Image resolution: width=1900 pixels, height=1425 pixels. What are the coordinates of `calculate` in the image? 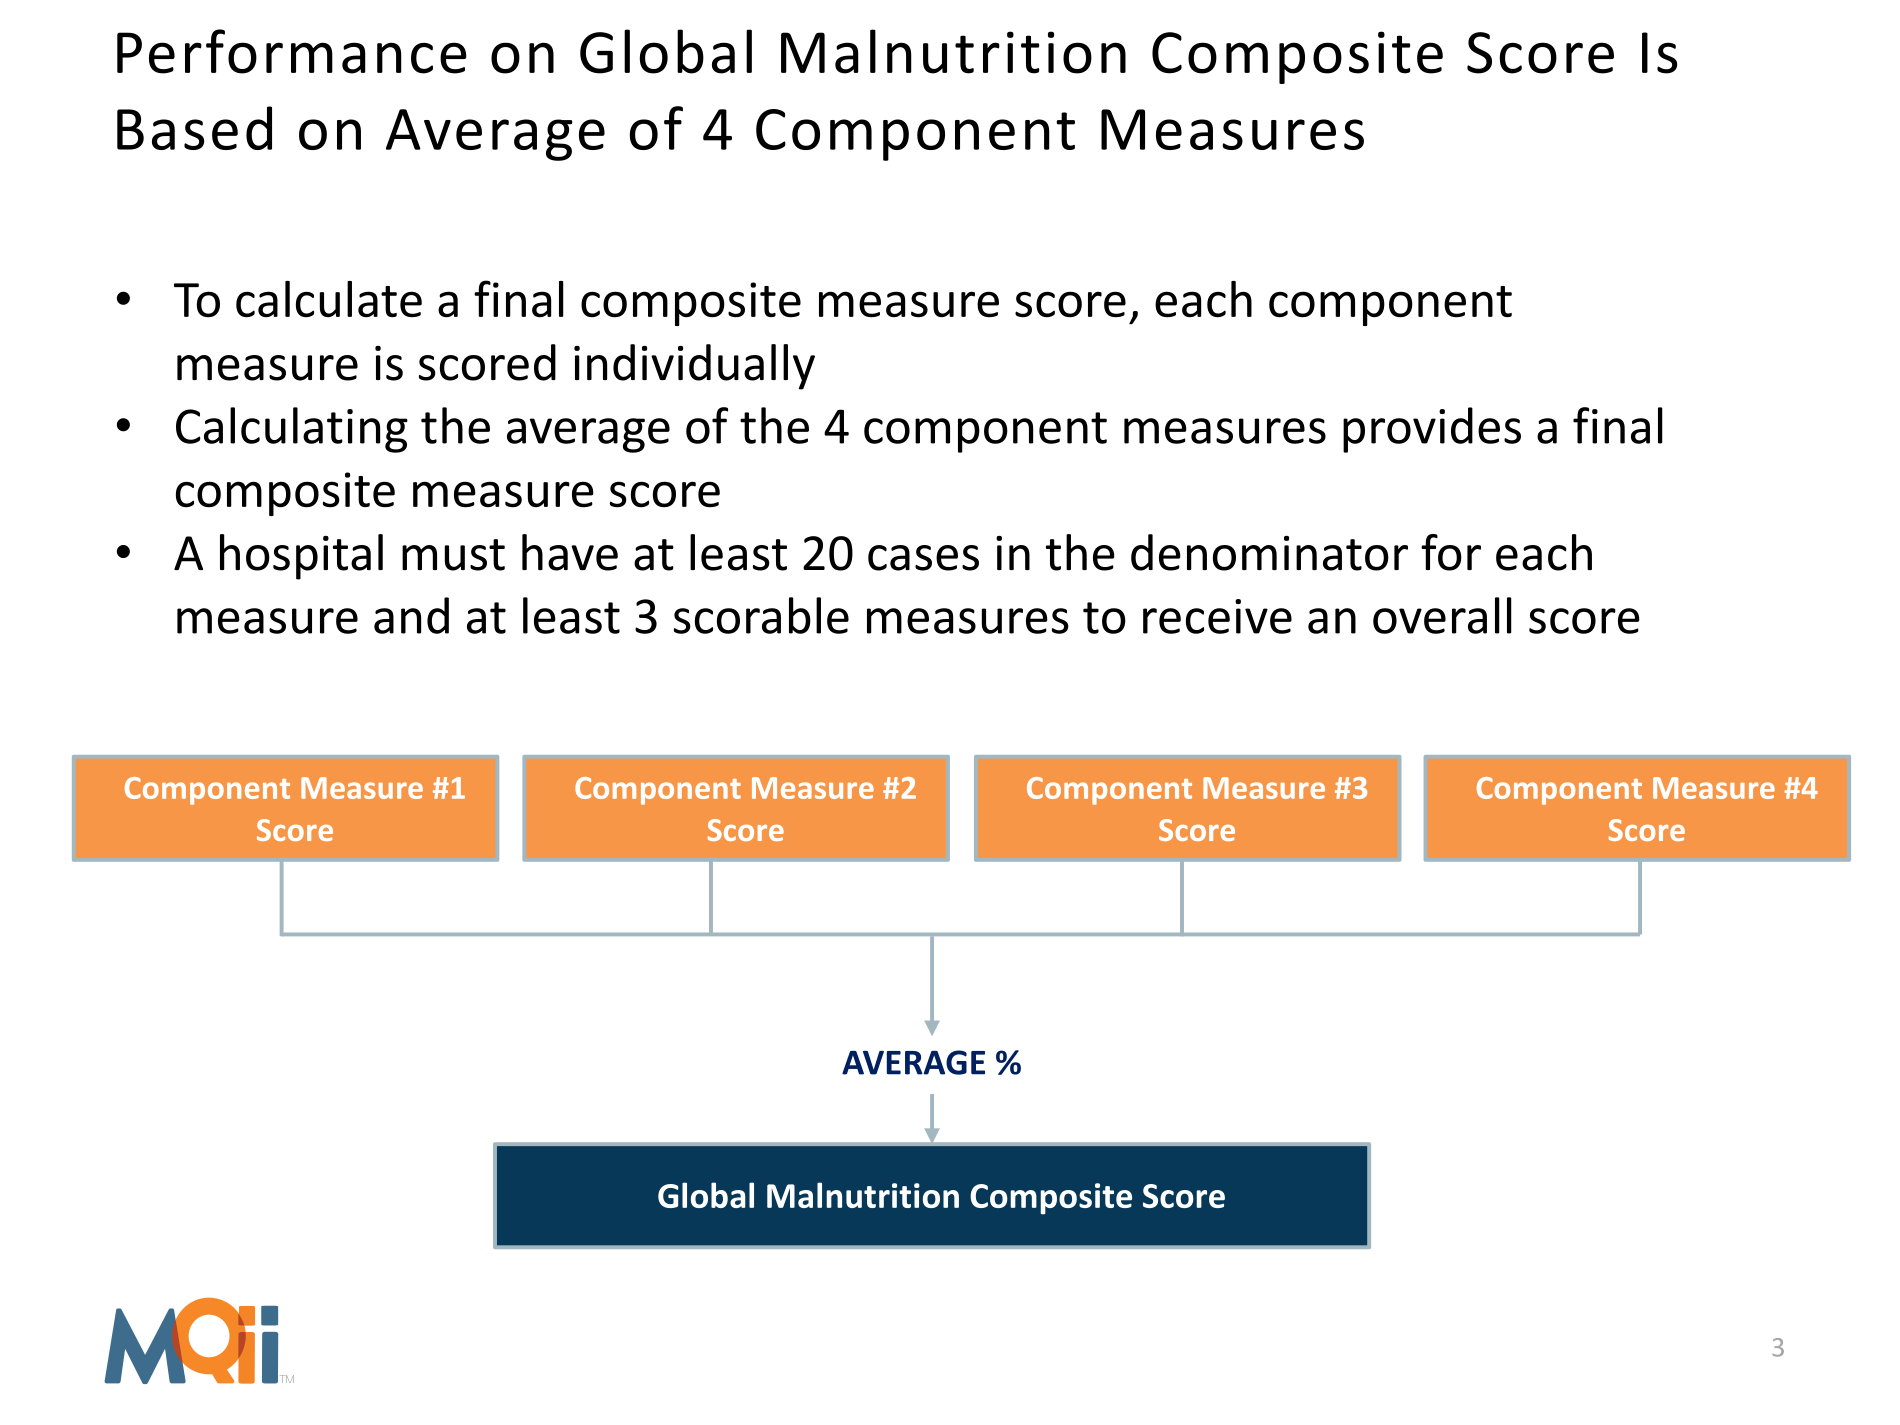 It's located at (329, 299).
